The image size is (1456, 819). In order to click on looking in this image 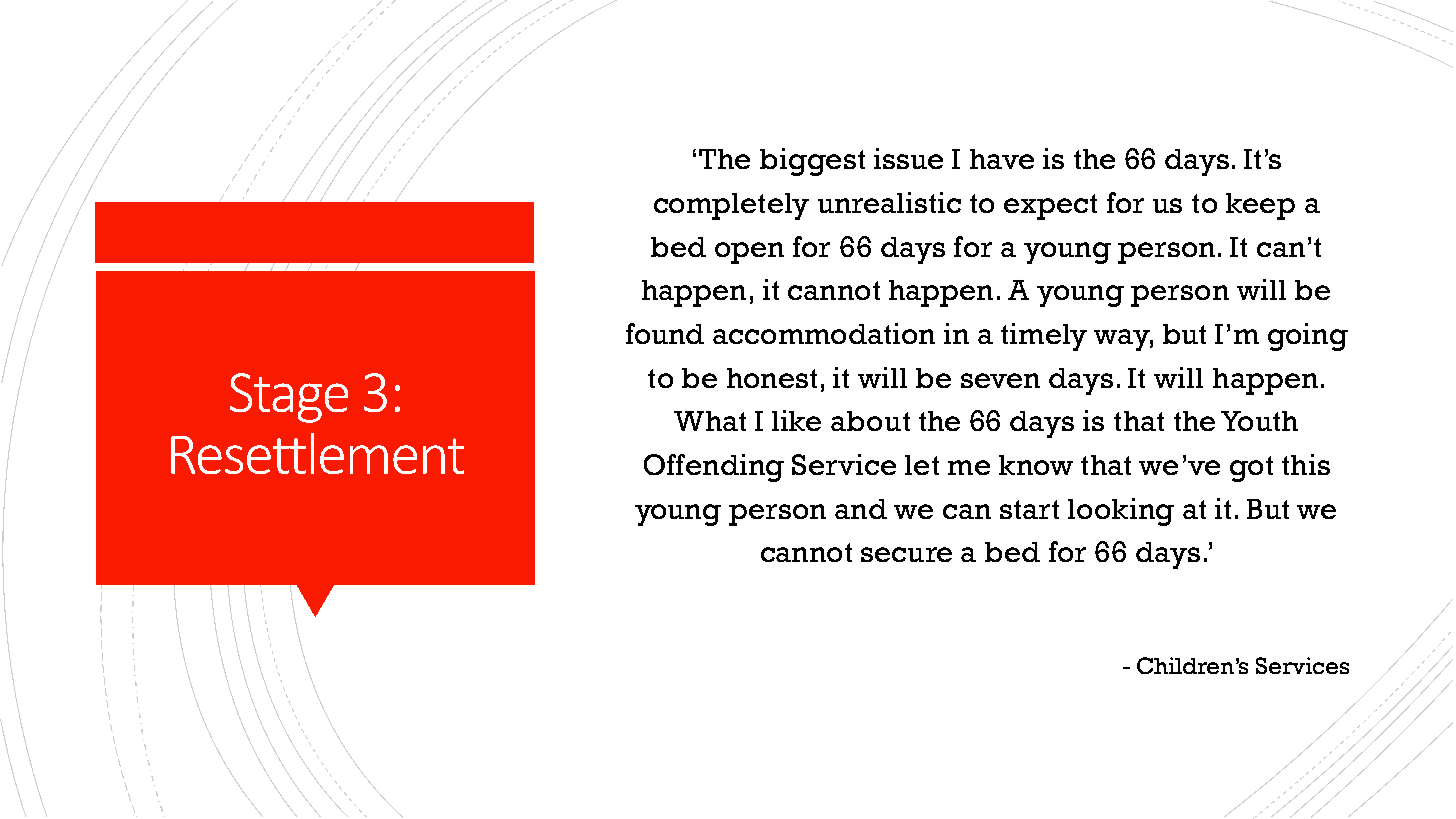, I will do `click(1121, 512)`.
